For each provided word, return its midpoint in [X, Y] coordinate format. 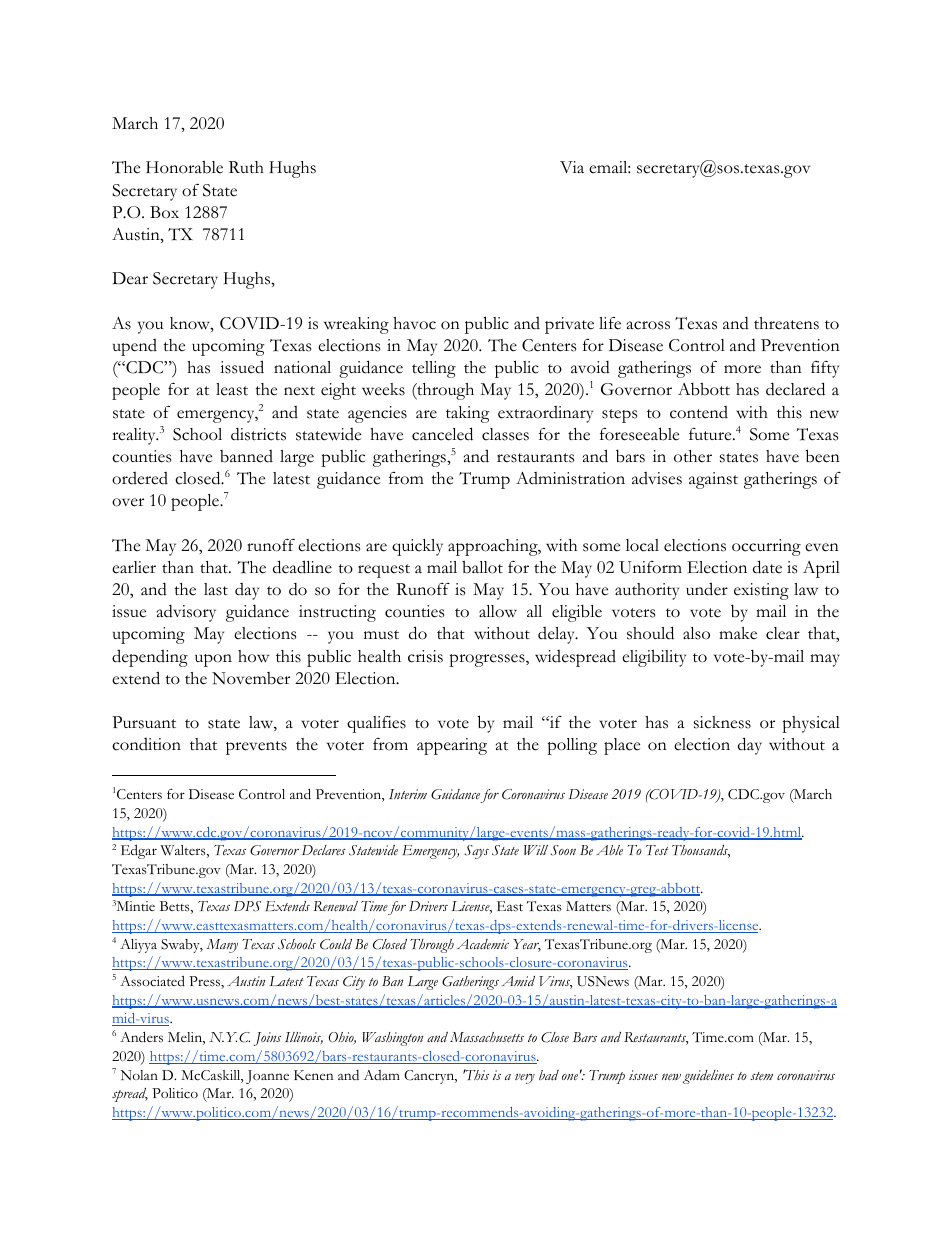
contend [699, 412]
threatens [786, 323]
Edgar [139, 852]
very [525, 1078]
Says [476, 852]
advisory [186, 613]
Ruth [246, 167]
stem [761, 1076]
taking [468, 414]
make [738, 633]
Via [572, 167]
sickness [722, 722]
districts [258, 434]
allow [498, 611]
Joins [267, 1039]
